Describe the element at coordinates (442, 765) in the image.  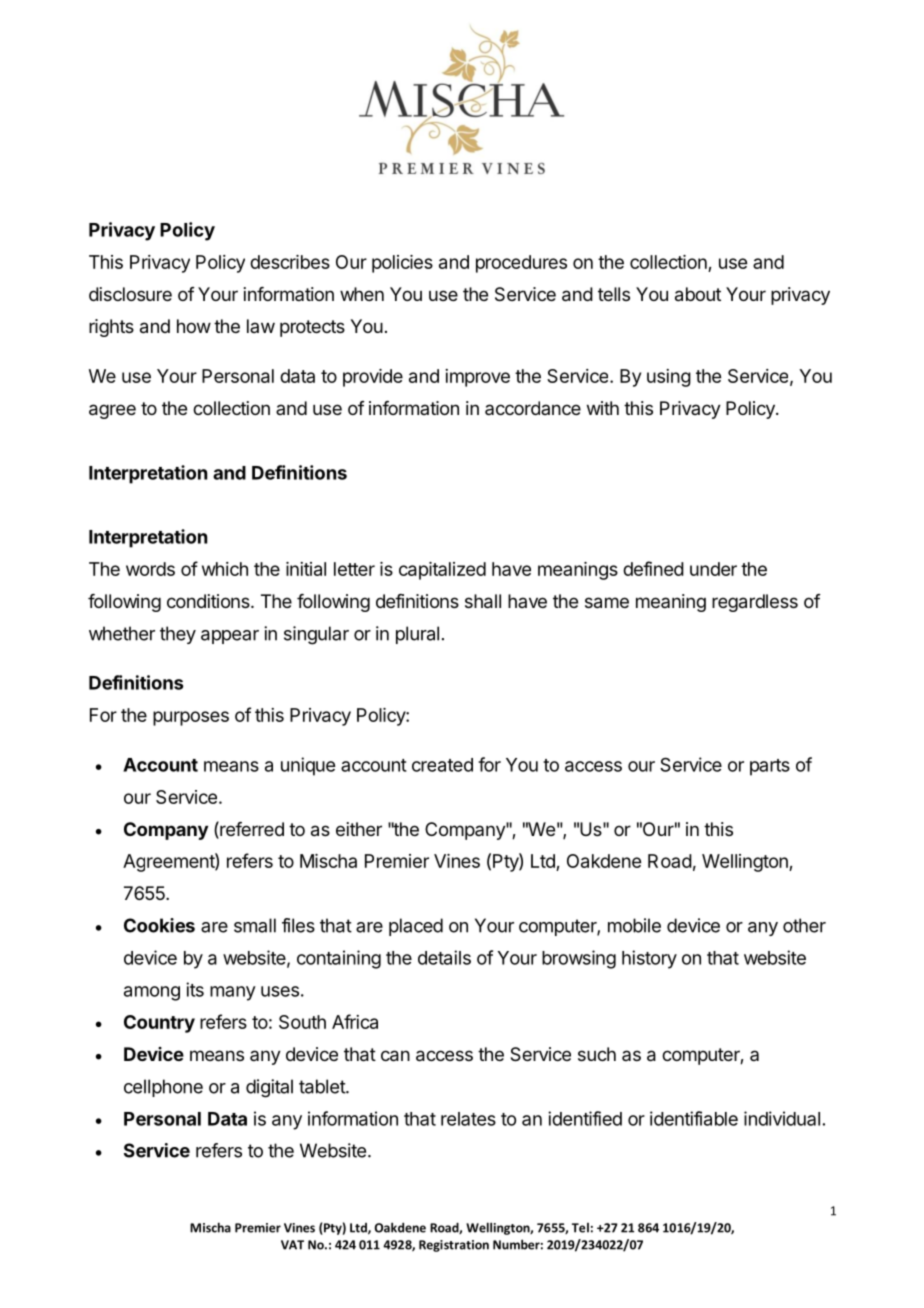
I see `created` at that location.
